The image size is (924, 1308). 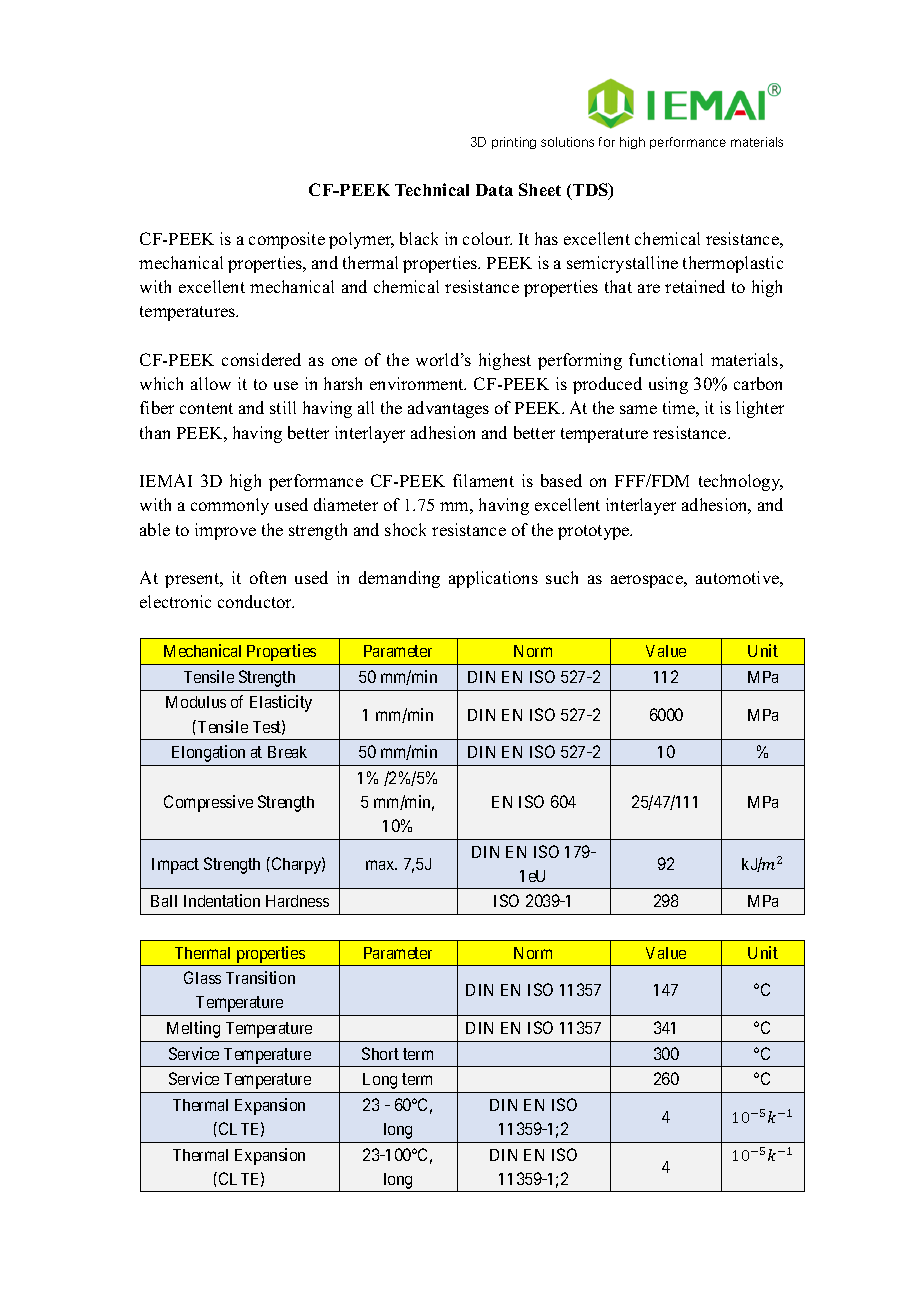 What do you see at coordinates (256, 601) in the page?
I see `conductor` at bounding box center [256, 601].
